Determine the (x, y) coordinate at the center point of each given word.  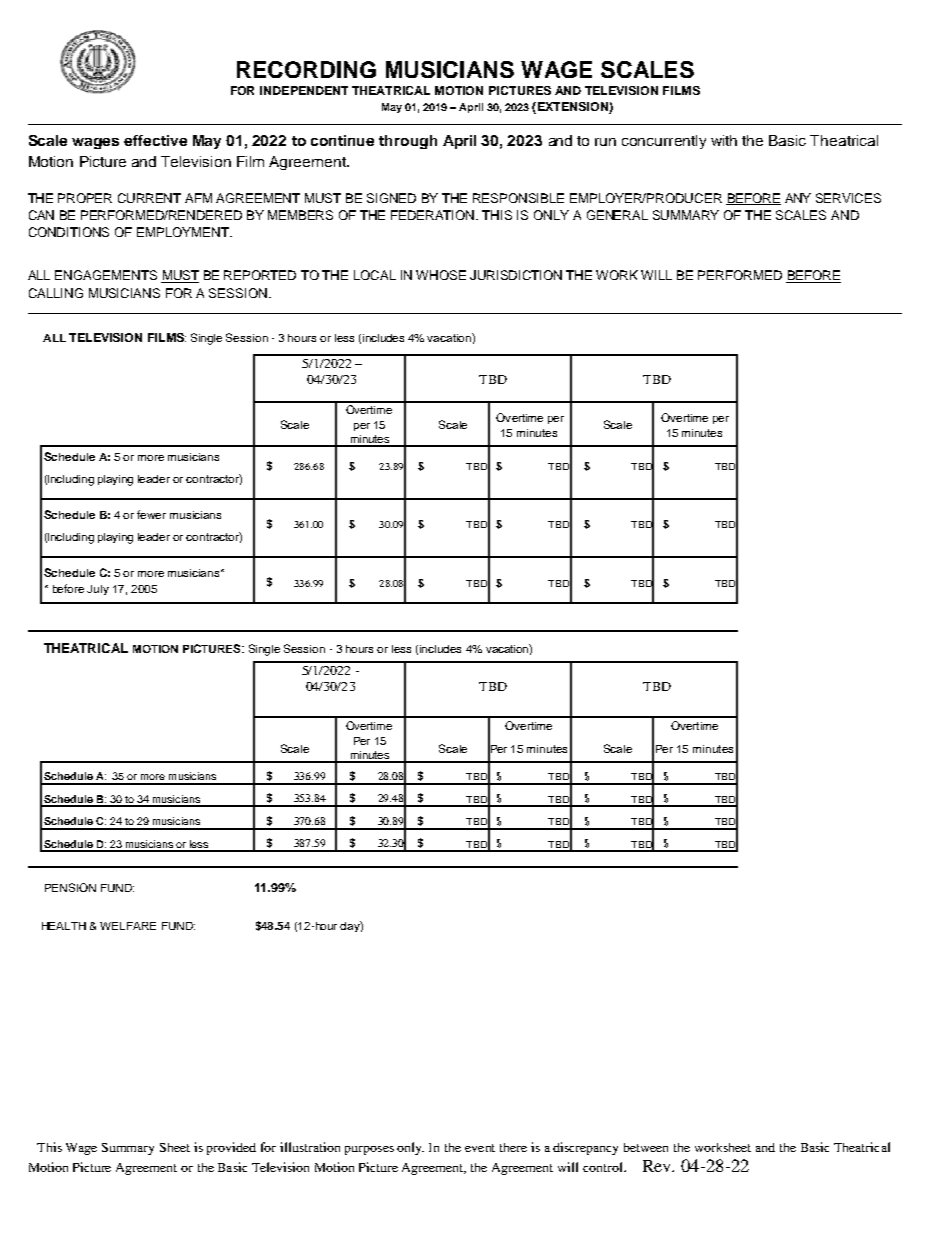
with (724, 140)
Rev (658, 1166)
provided (231, 1148)
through (408, 142)
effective (155, 140)
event (480, 1148)
